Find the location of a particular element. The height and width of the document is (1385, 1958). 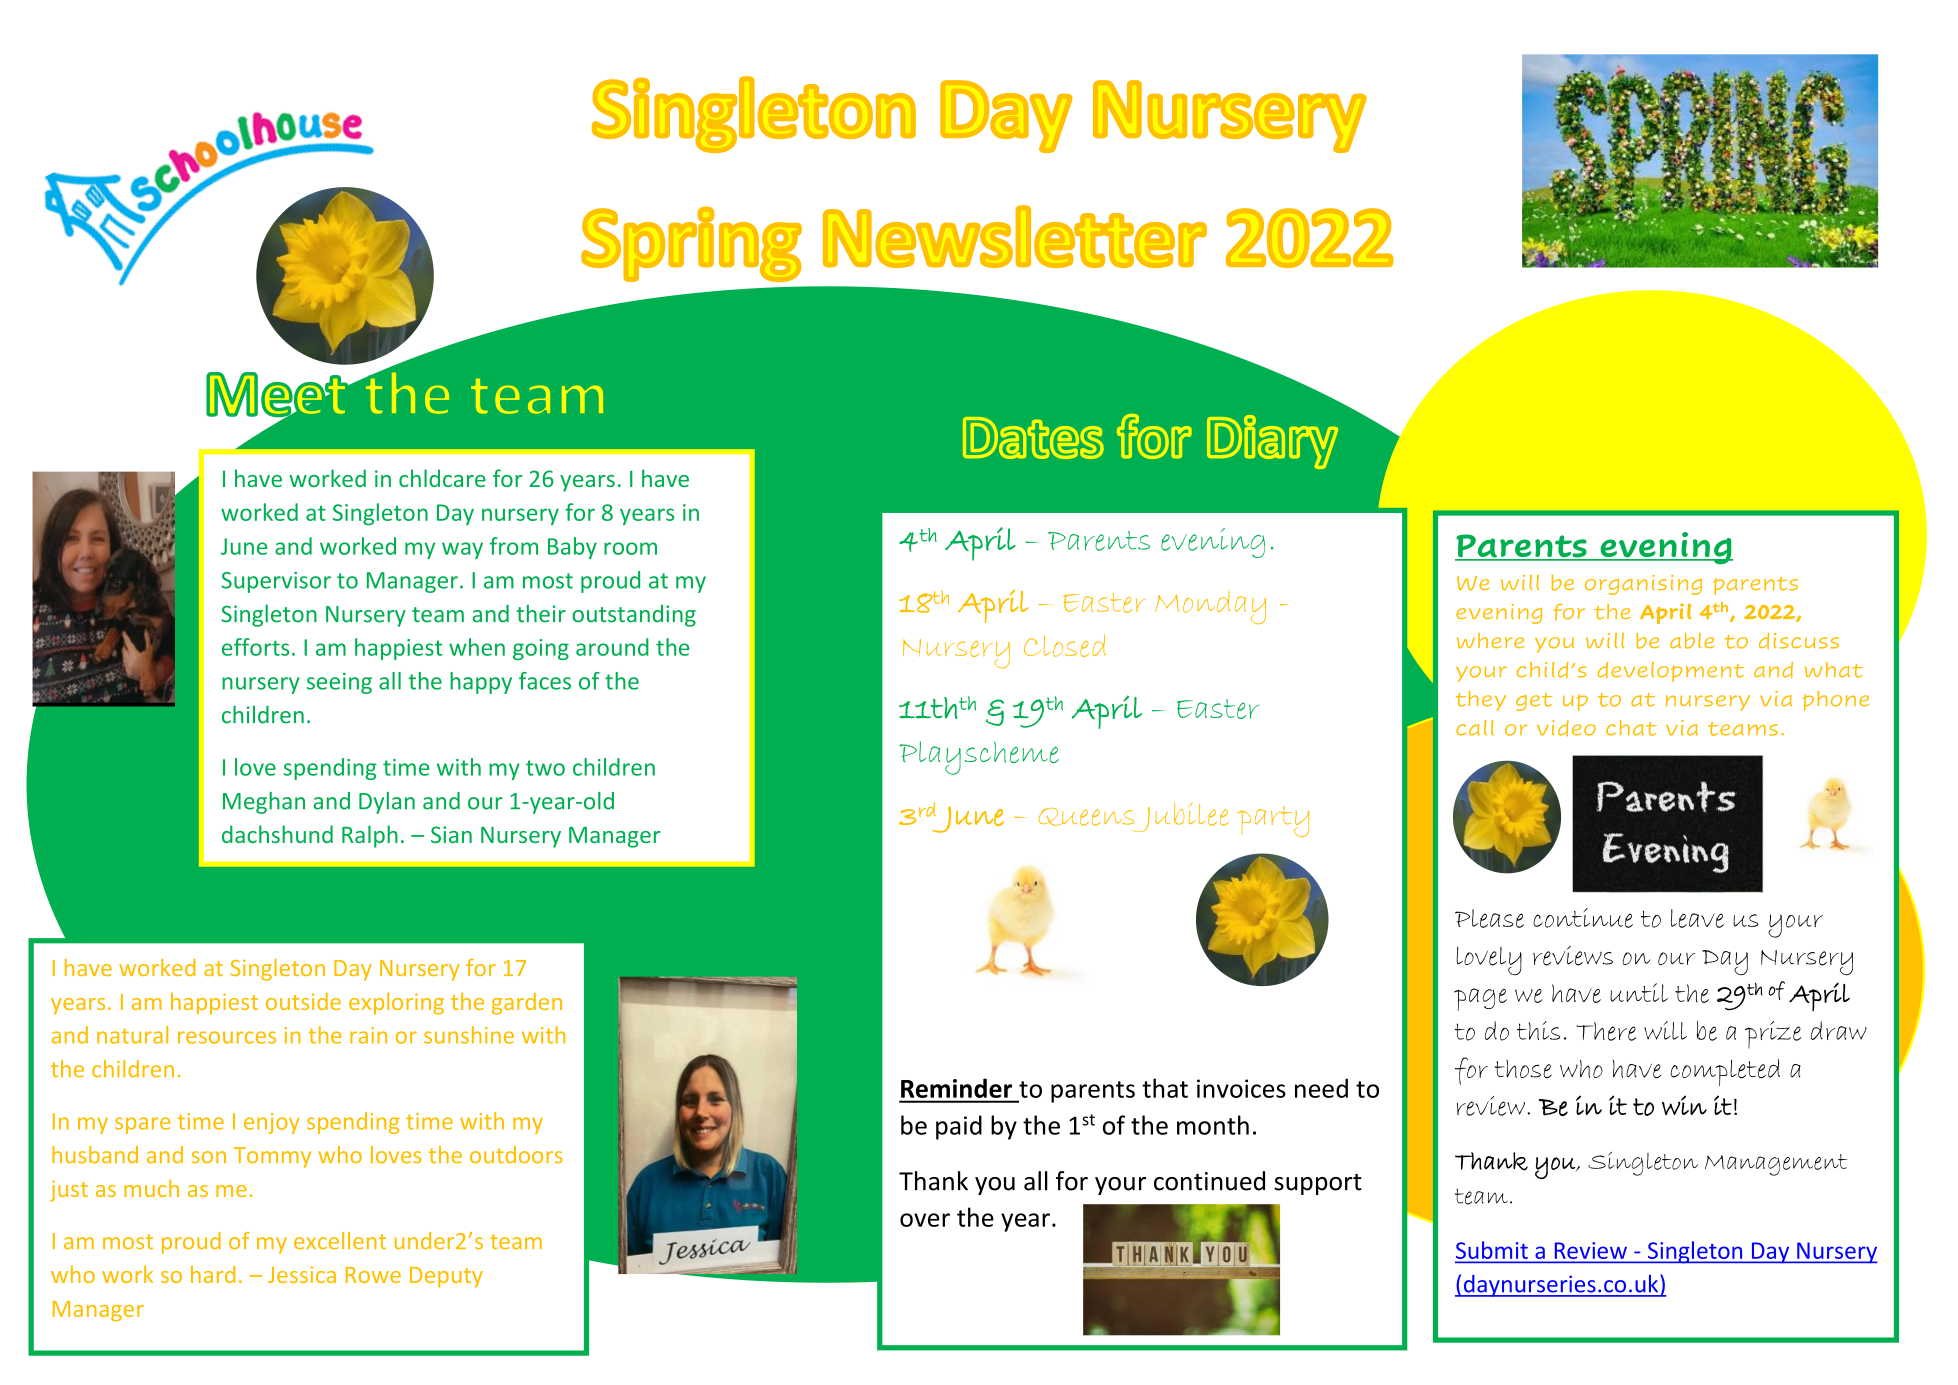

win is located at coordinates (1684, 1105).
